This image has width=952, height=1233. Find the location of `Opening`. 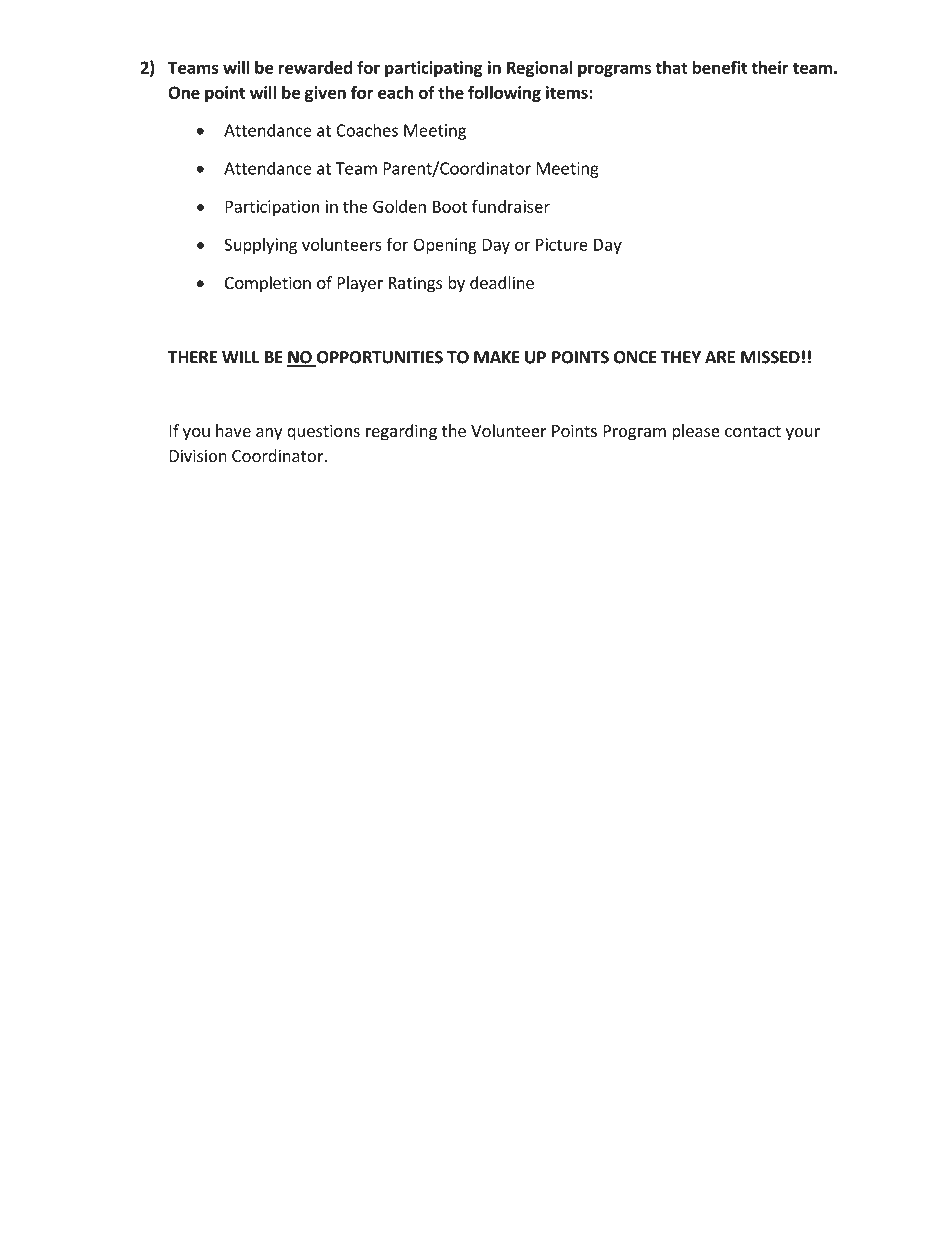

Opening is located at coordinates (445, 246).
